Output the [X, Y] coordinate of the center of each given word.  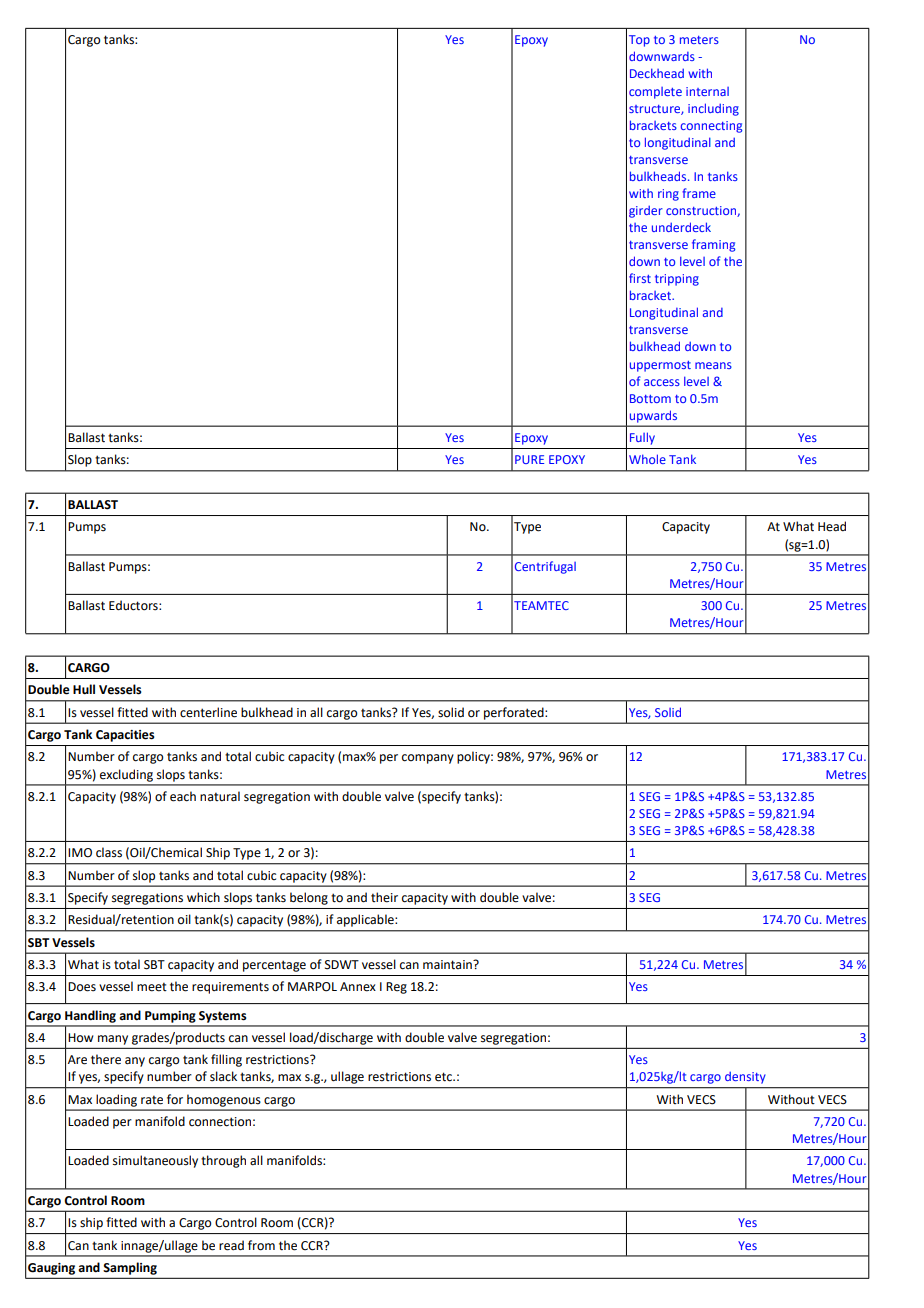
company [428, 759]
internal [707, 91]
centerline [208, 712]
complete [655, 93]
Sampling [130, 1268]
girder [646, 211]
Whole [647, 459]
